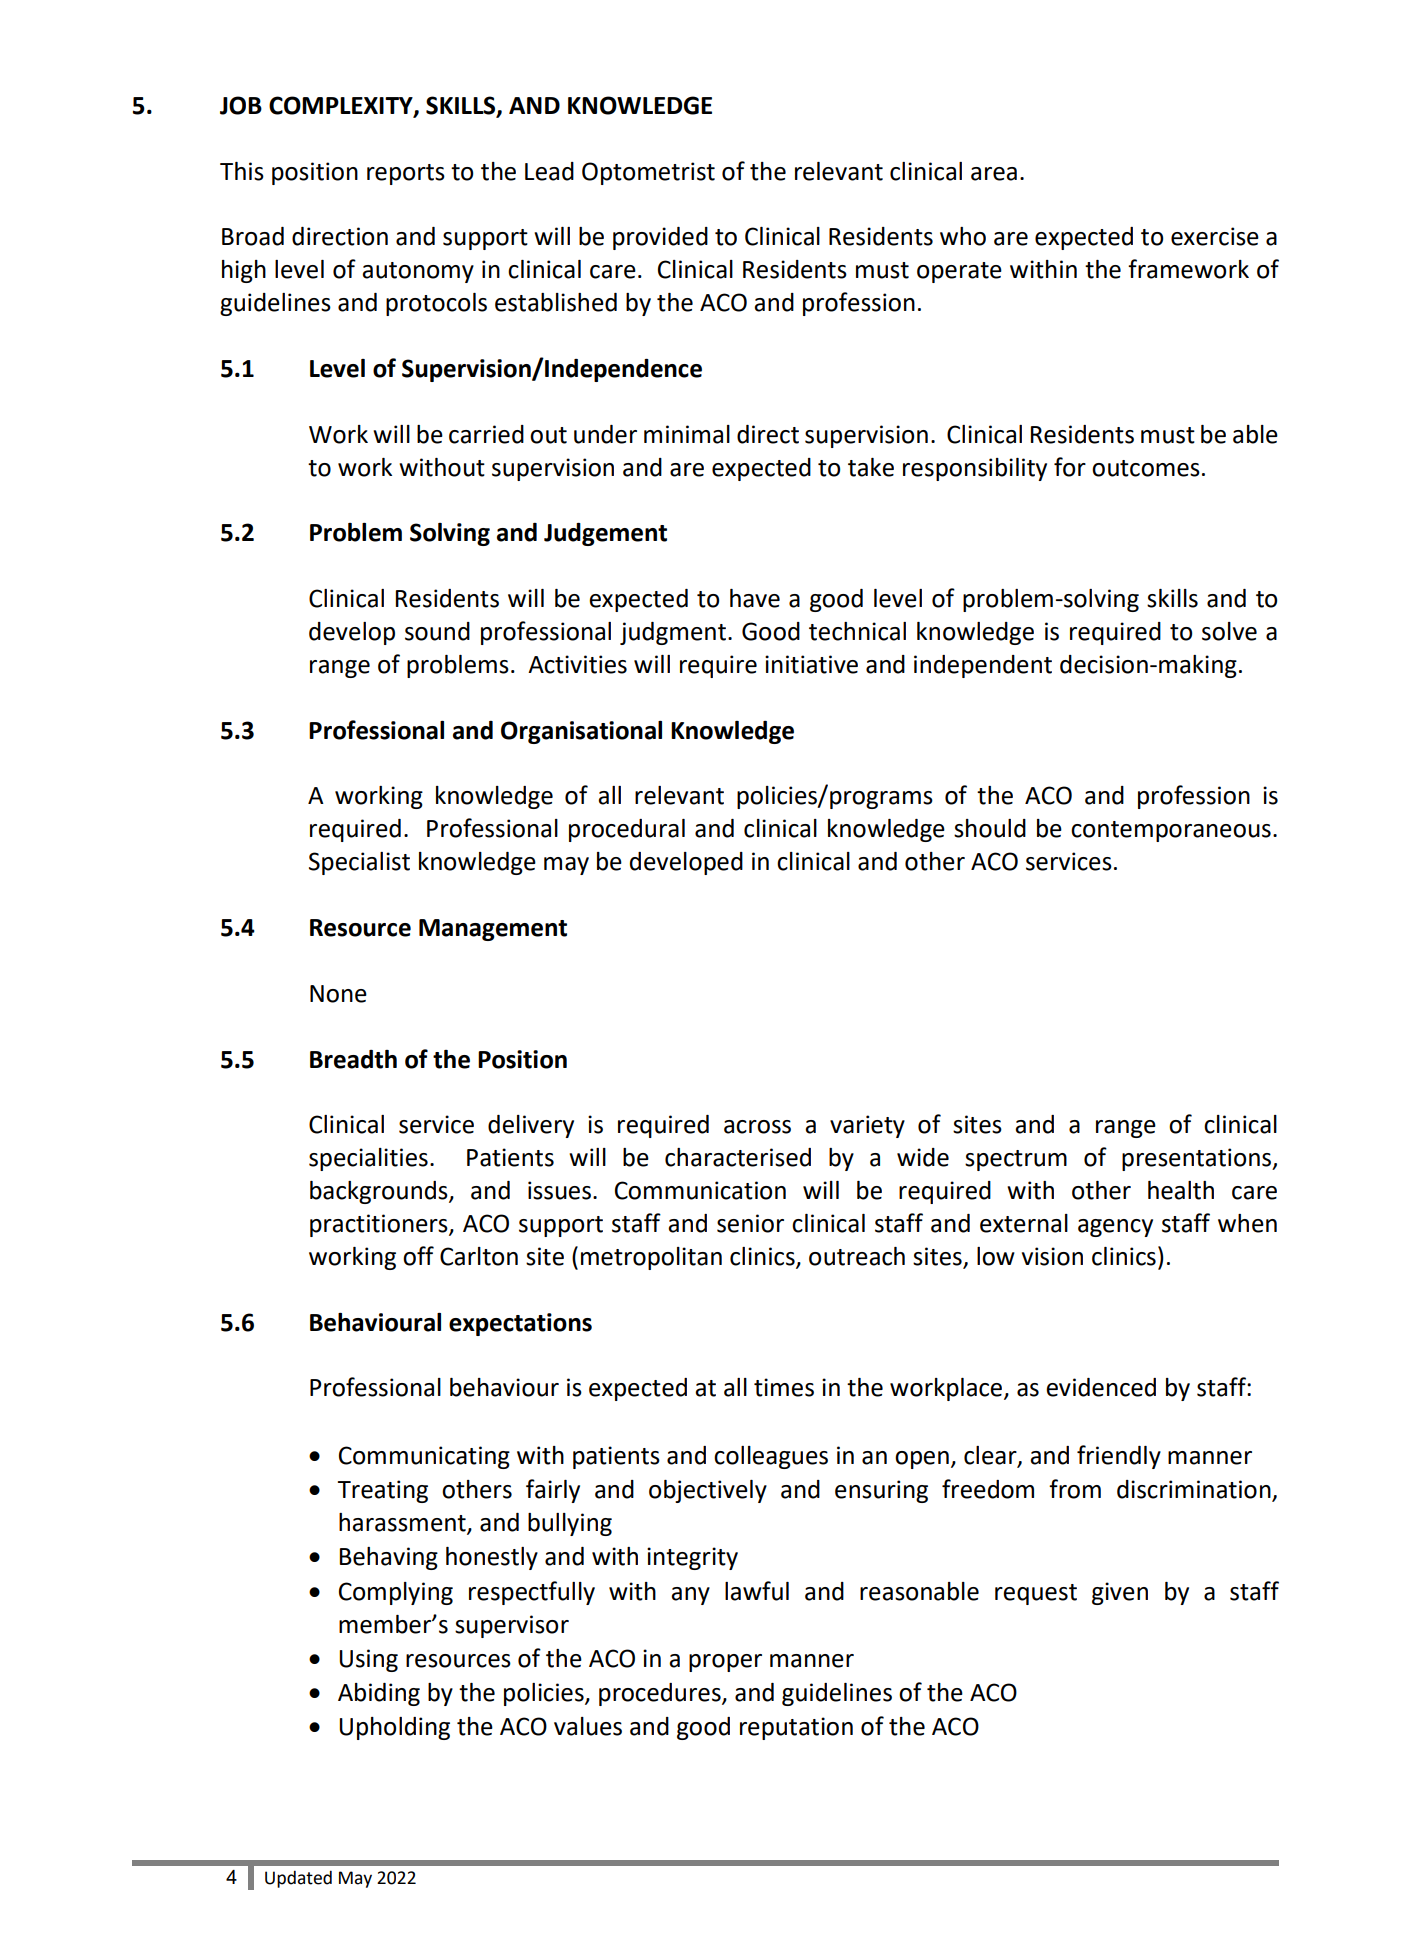 Image resolution: width=1411 pixels, height=1958 pixels. I want to click on exercise, so click(1215, 236).
